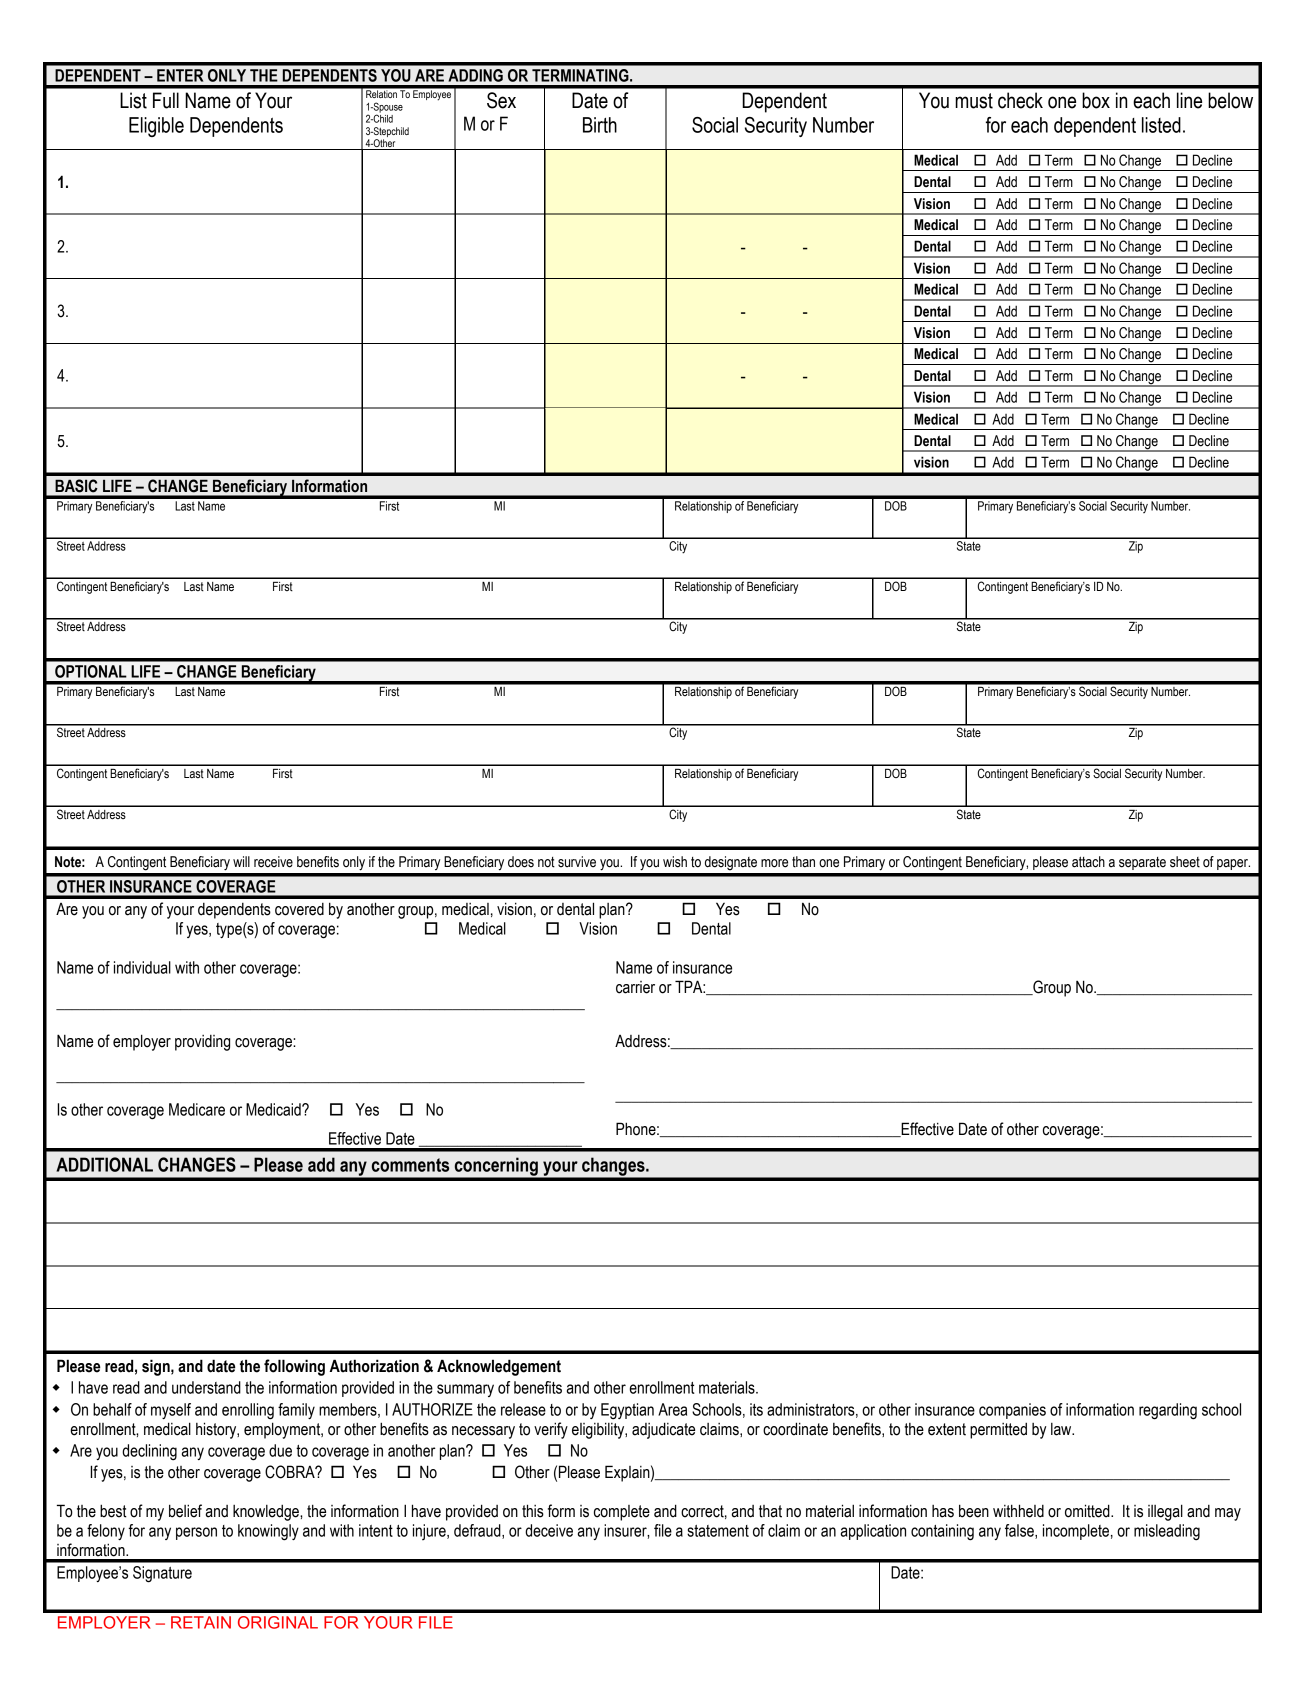  I want to click on will, so click(241, 861).
